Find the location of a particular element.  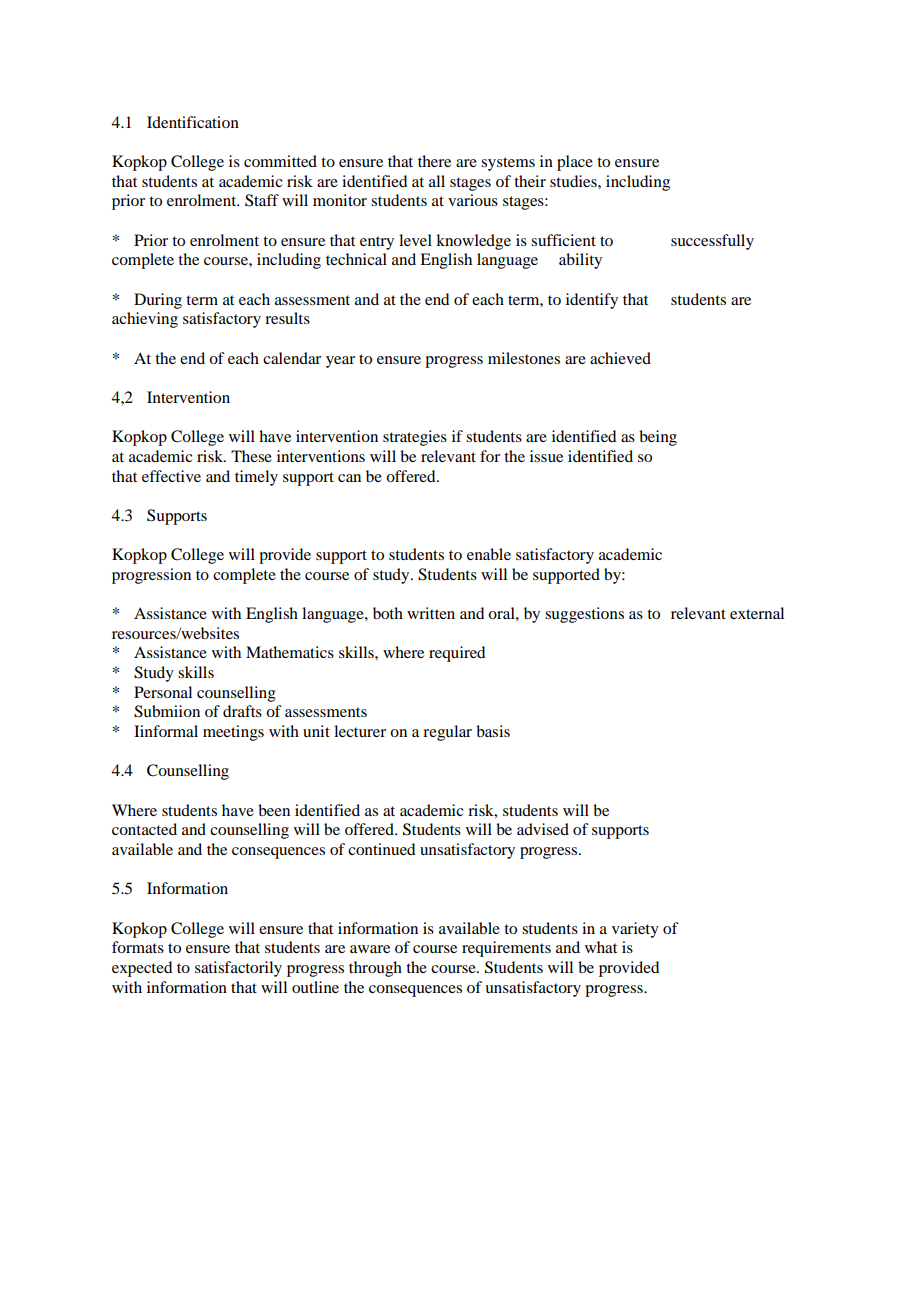

regular is located at coordinates (447, 733).
